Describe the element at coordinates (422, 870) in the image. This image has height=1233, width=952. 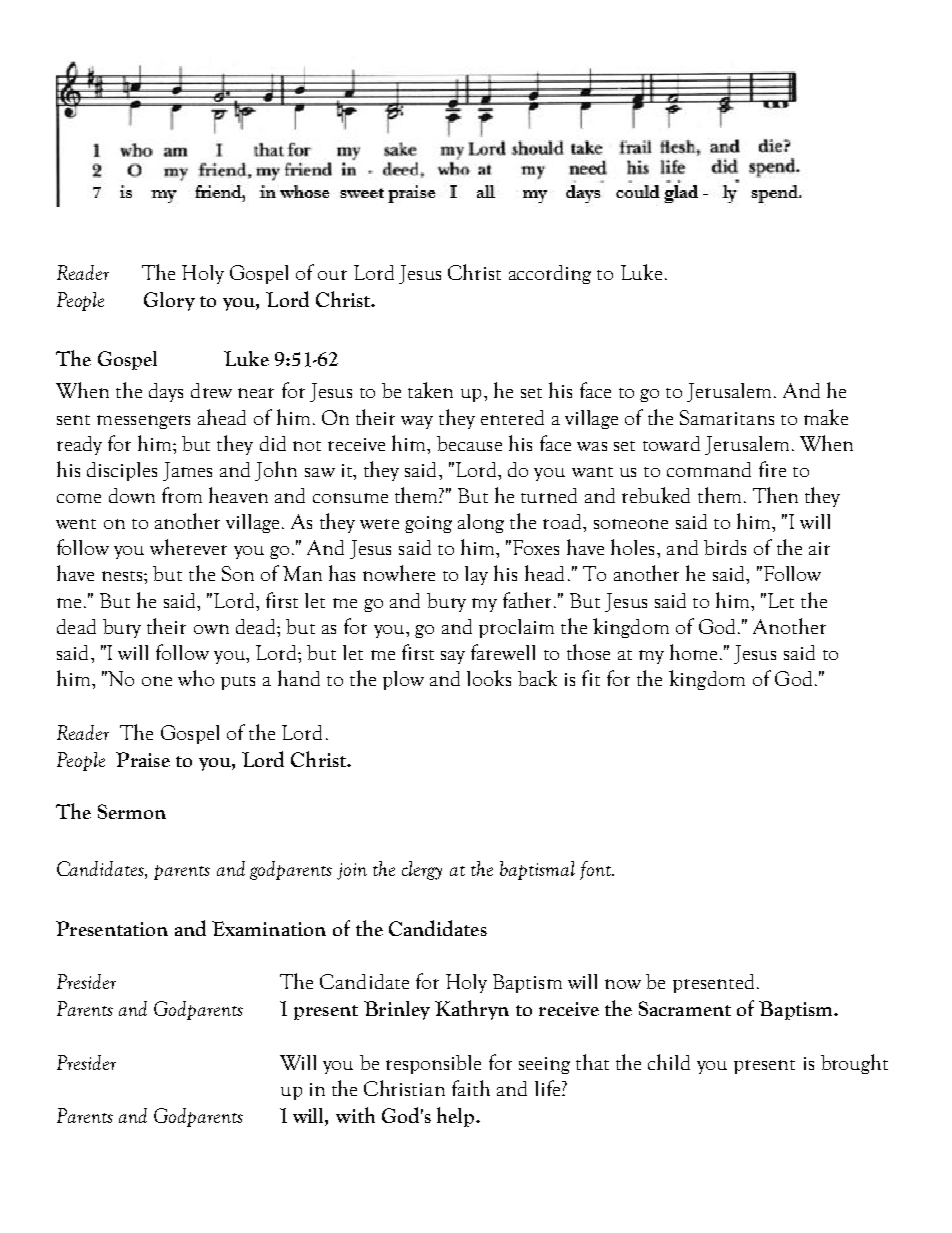
I see `clergy` at that location.
